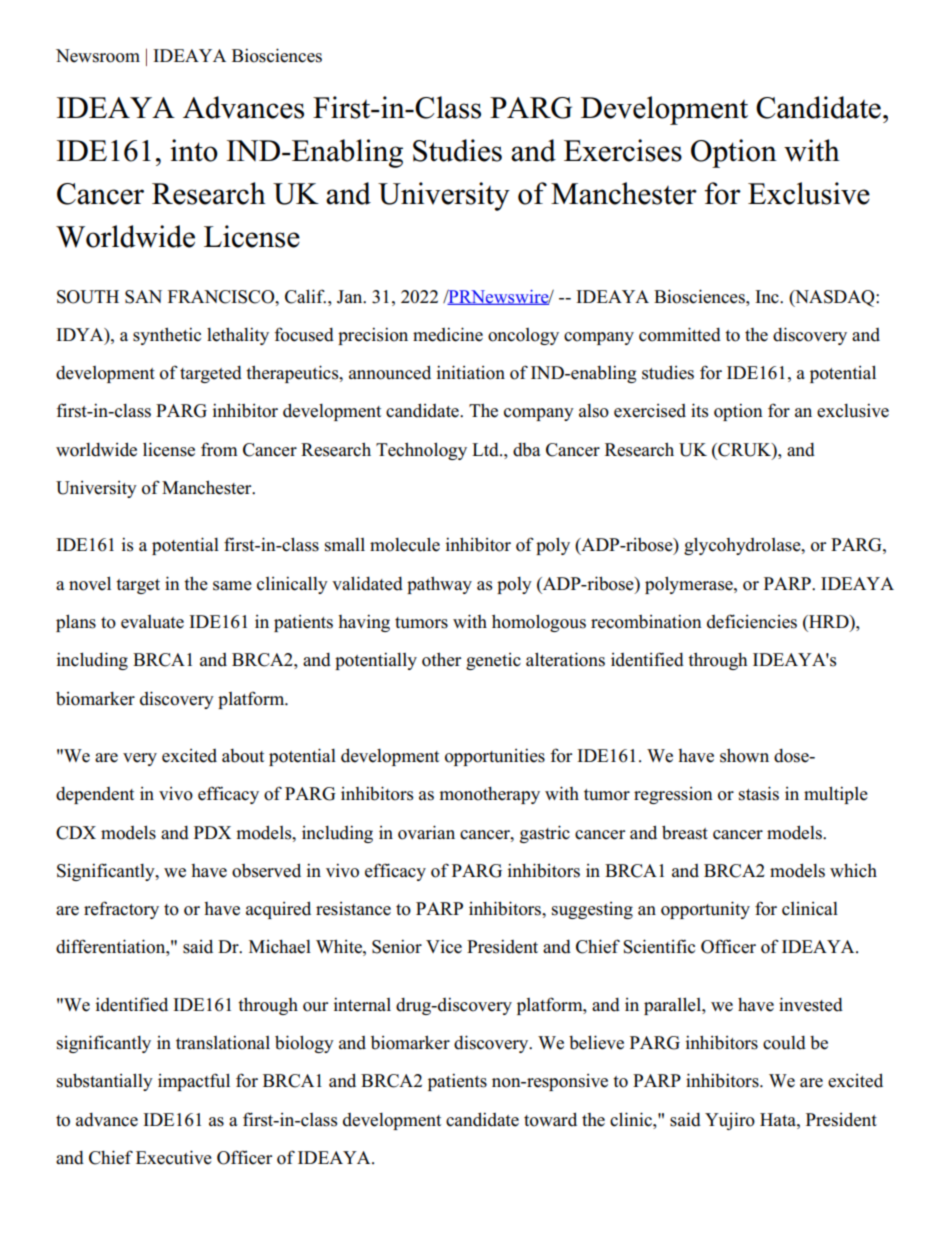 The width and height of the screenshot is (952, 1233). Describe the element at coordinates (174, 1157) in the screenshot. I see `Executive` at that location.
